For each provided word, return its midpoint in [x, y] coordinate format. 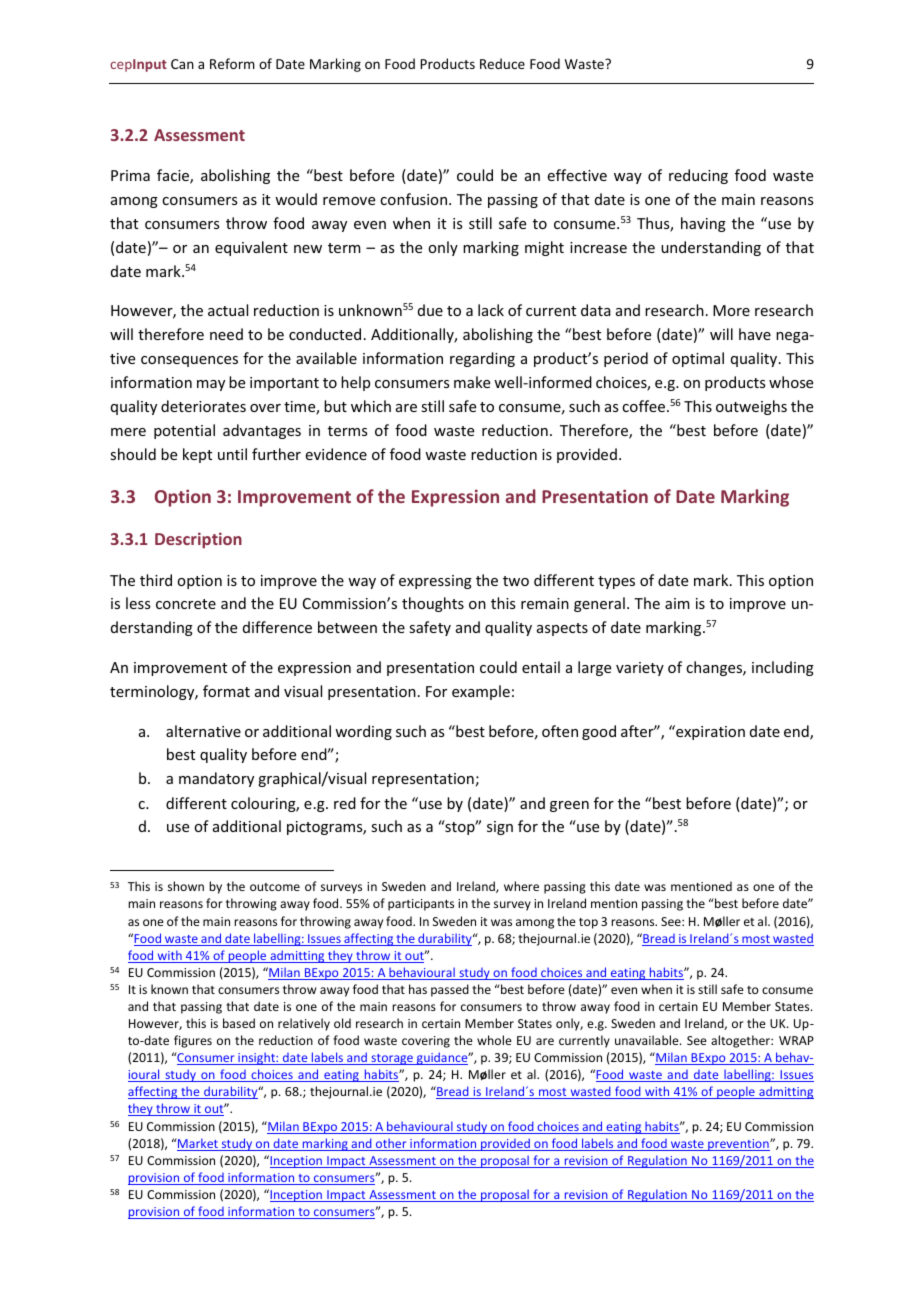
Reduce [502, 63]
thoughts [433, 604]
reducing [698, 176]
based [239, 1023]
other [391, 1144]
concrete [186, 604]
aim [677, 603]
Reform [232, 63]
